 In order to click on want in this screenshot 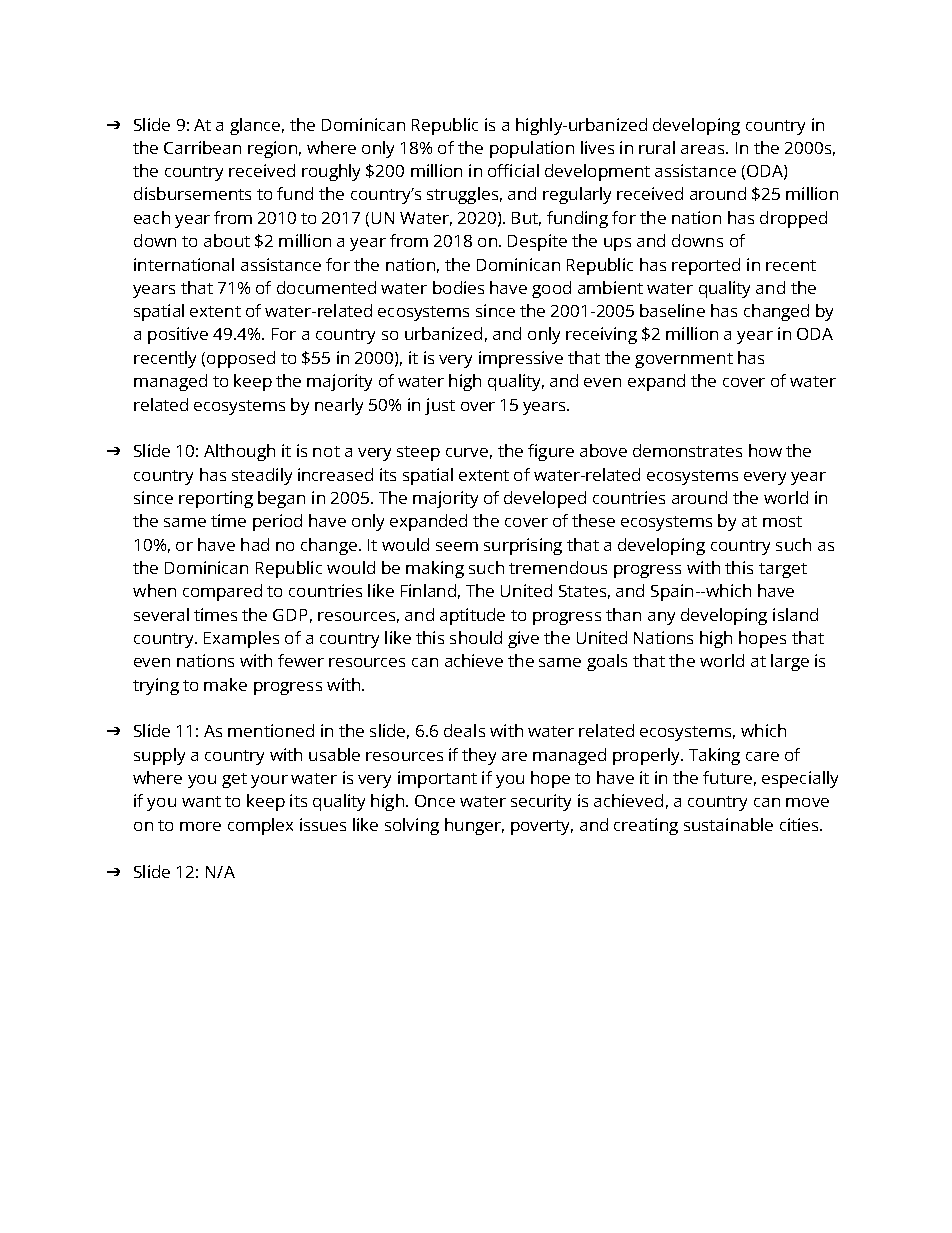, I will do `click(201, 801)`.
